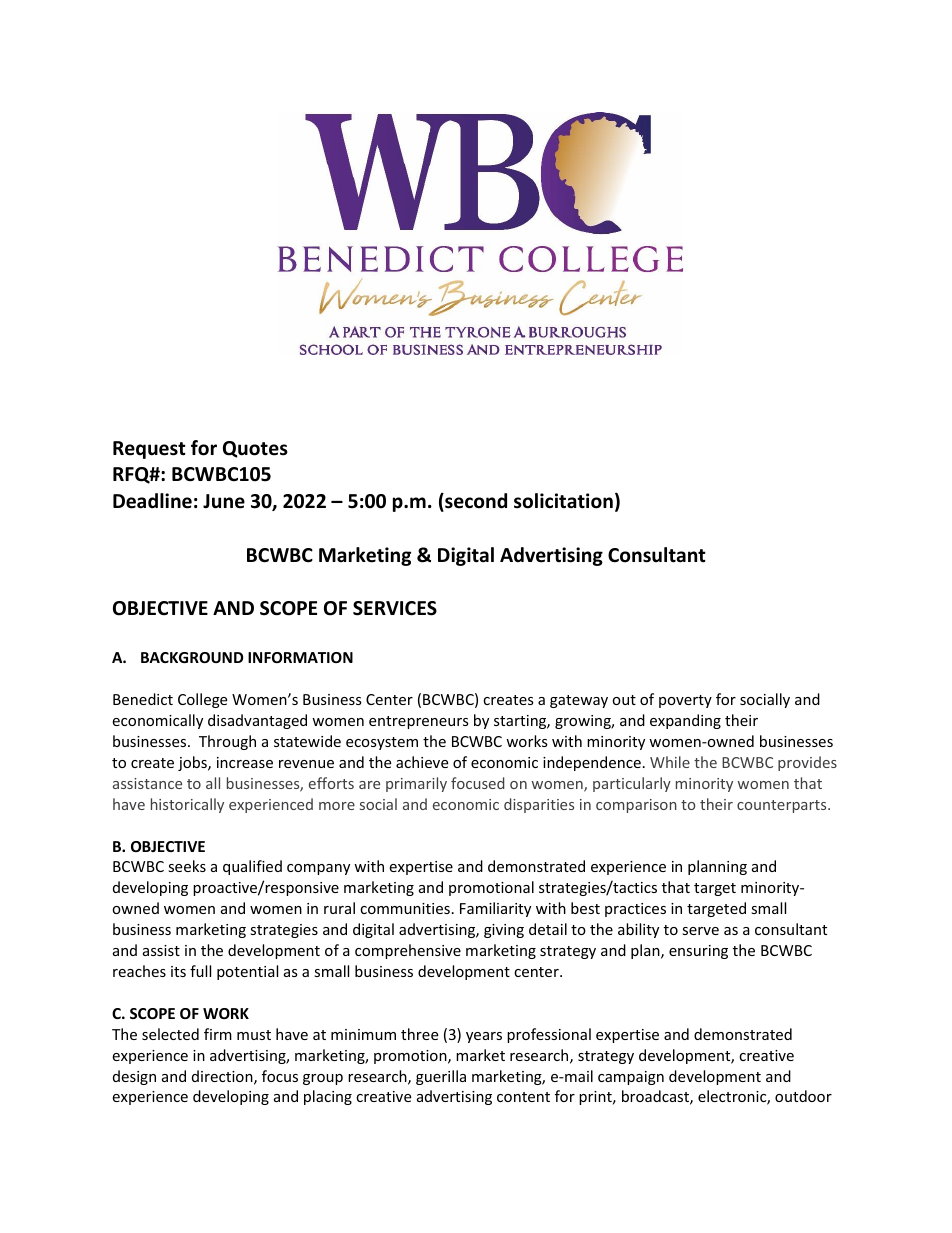 The width and height of the image is (952, 1233). I want to click on While, so click(670, 762).
